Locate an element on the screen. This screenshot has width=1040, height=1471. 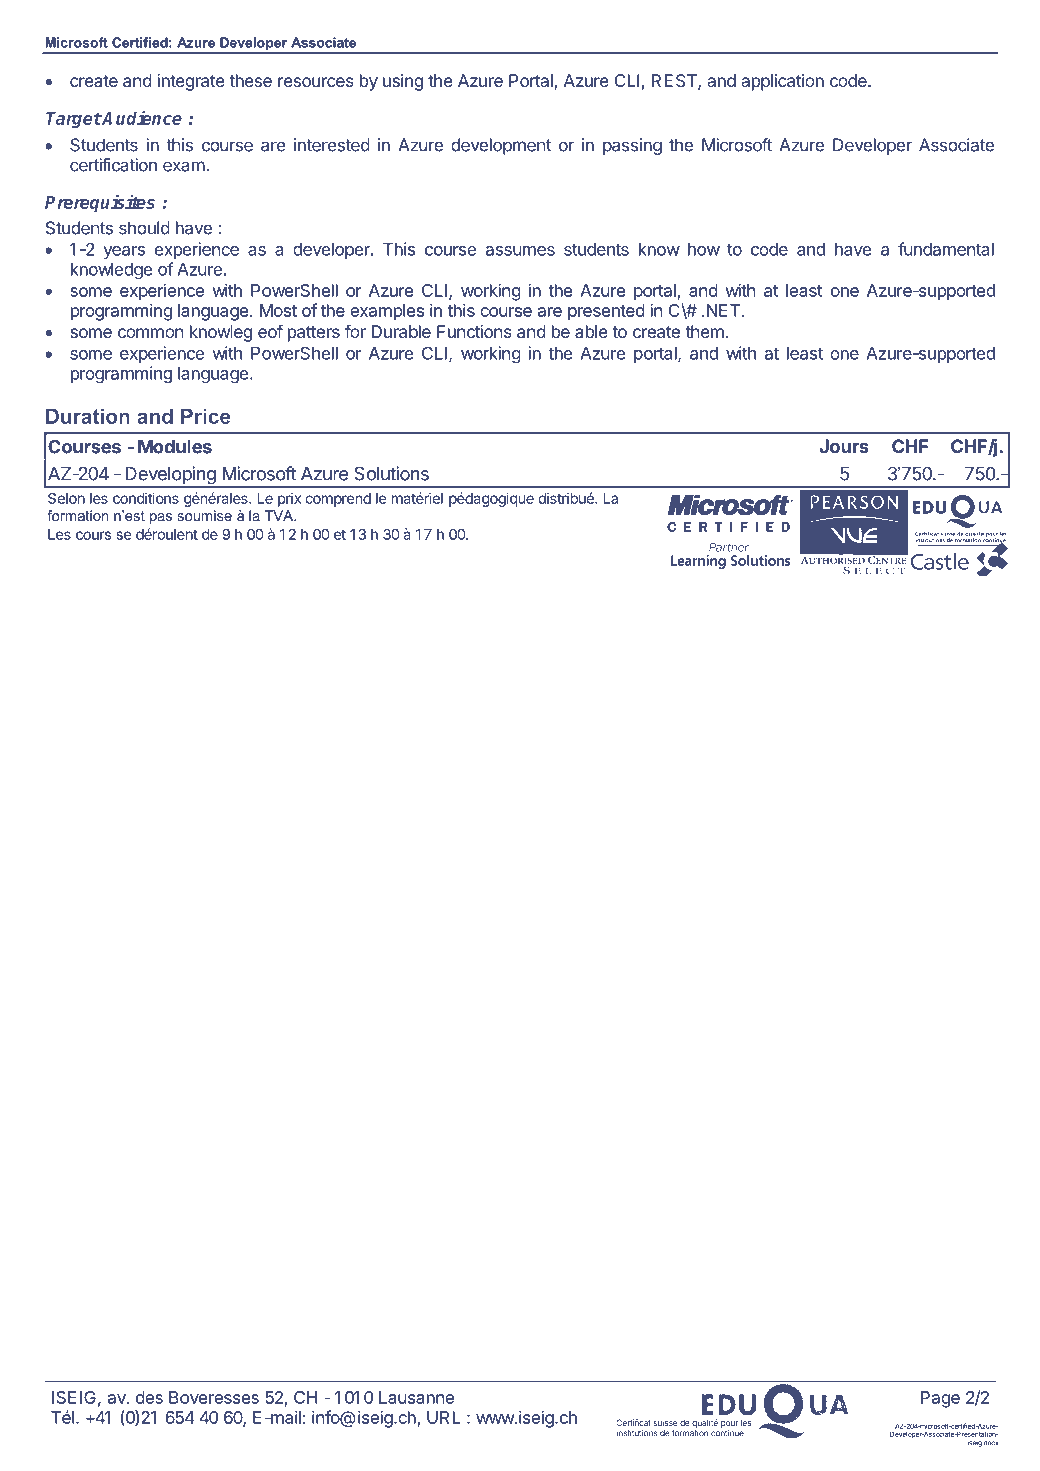
Audience is located at coordinates (141, 117).
